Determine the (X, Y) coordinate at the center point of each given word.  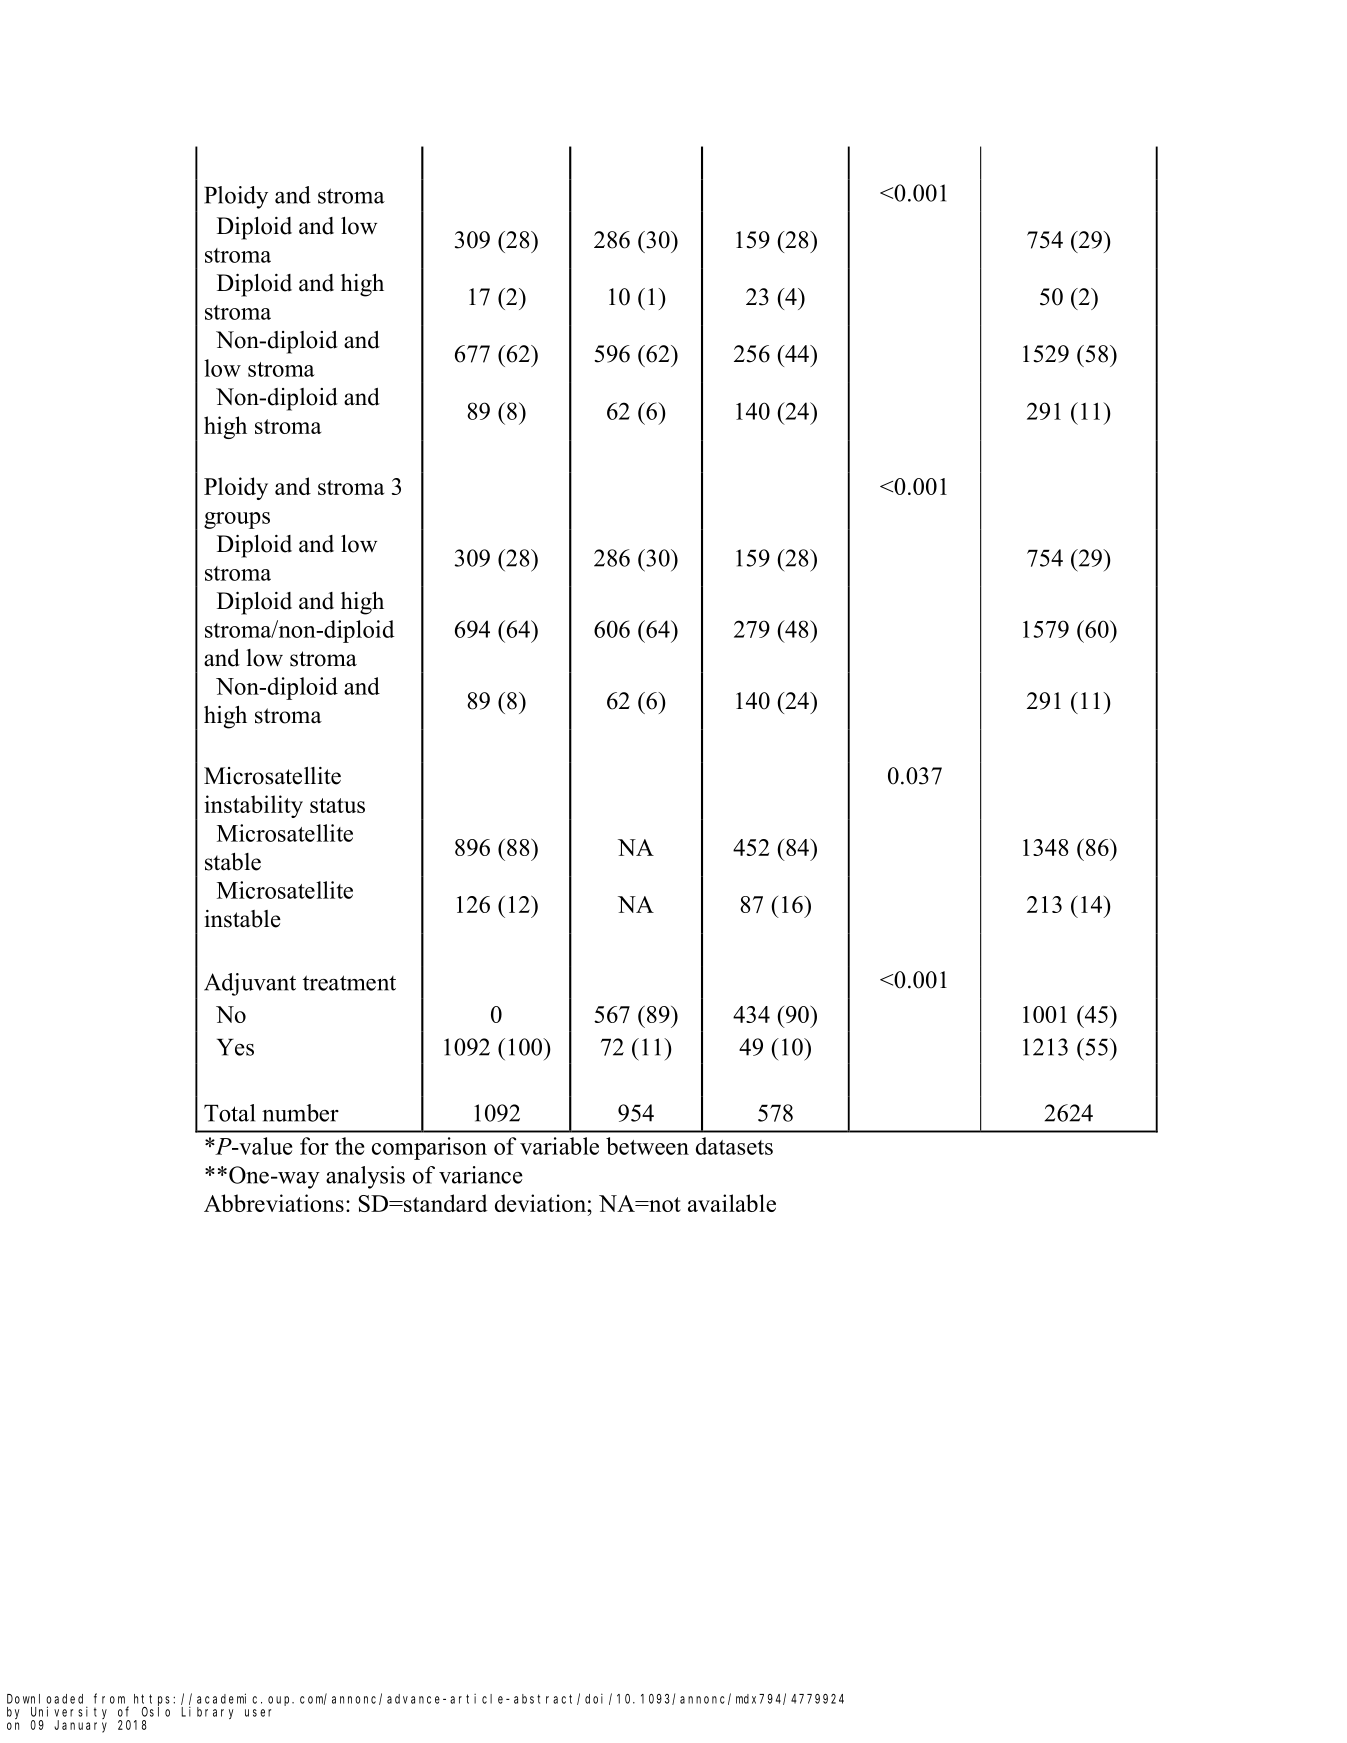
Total (229, 1113)
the (349, 1146)
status (337, 805)
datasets (734, 1146)
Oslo (156, 1712)
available (732, 1203)
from (109, 1698)
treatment (349, 983)
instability (253, 806)
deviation (541, 1203)
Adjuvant (250, 984)
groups (237, 520)
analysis (365, 1177)
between (647, 1146)
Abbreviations (274, 1203)
